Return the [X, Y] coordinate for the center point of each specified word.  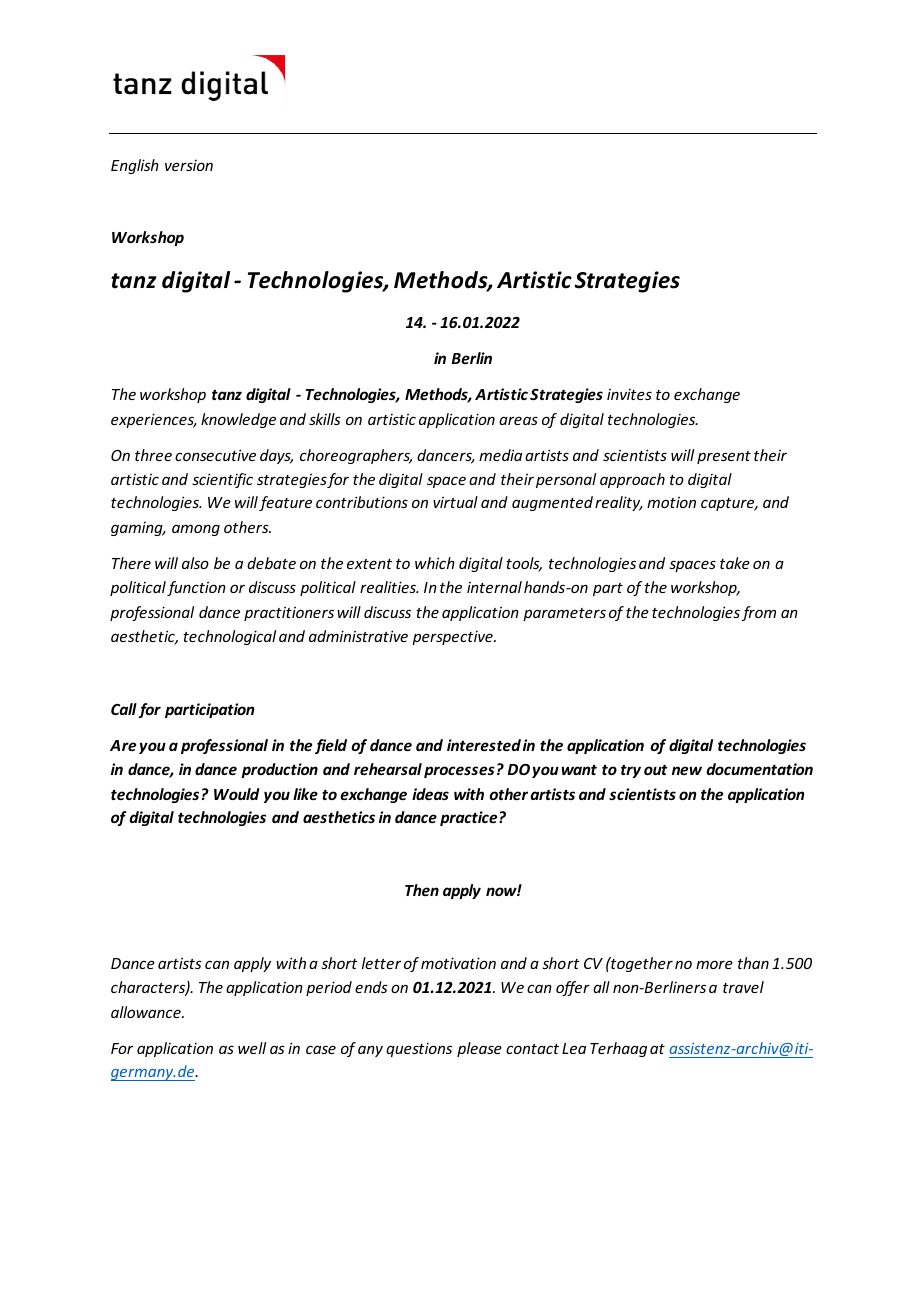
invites [629, 394]
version [189, 165]
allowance [147, 1012]
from [759, 613]
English [135, 166]
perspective [453, 638]
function [196, 588]
